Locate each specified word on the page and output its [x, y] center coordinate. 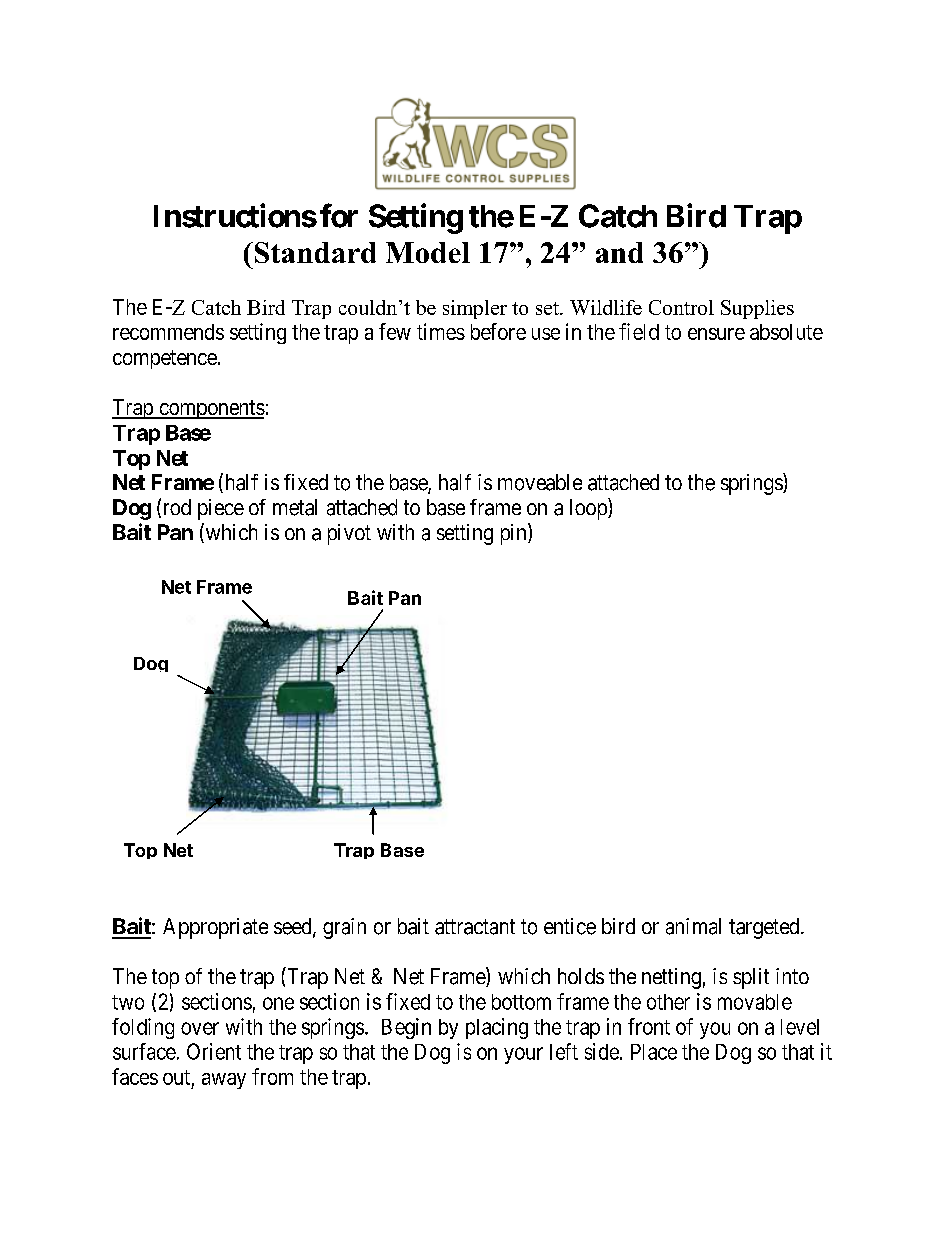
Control [681, 307]
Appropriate [215, 928]
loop [589, 509]
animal [693, 926]
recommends [168, 332]
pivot [349, 534]
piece [221, 509]
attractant [475, 927]
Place [654, 1052]
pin [515, 534]
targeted [765, 928]
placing [497, 1028]
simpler [475, 309]
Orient [214, 1051]
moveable [540, 482]
